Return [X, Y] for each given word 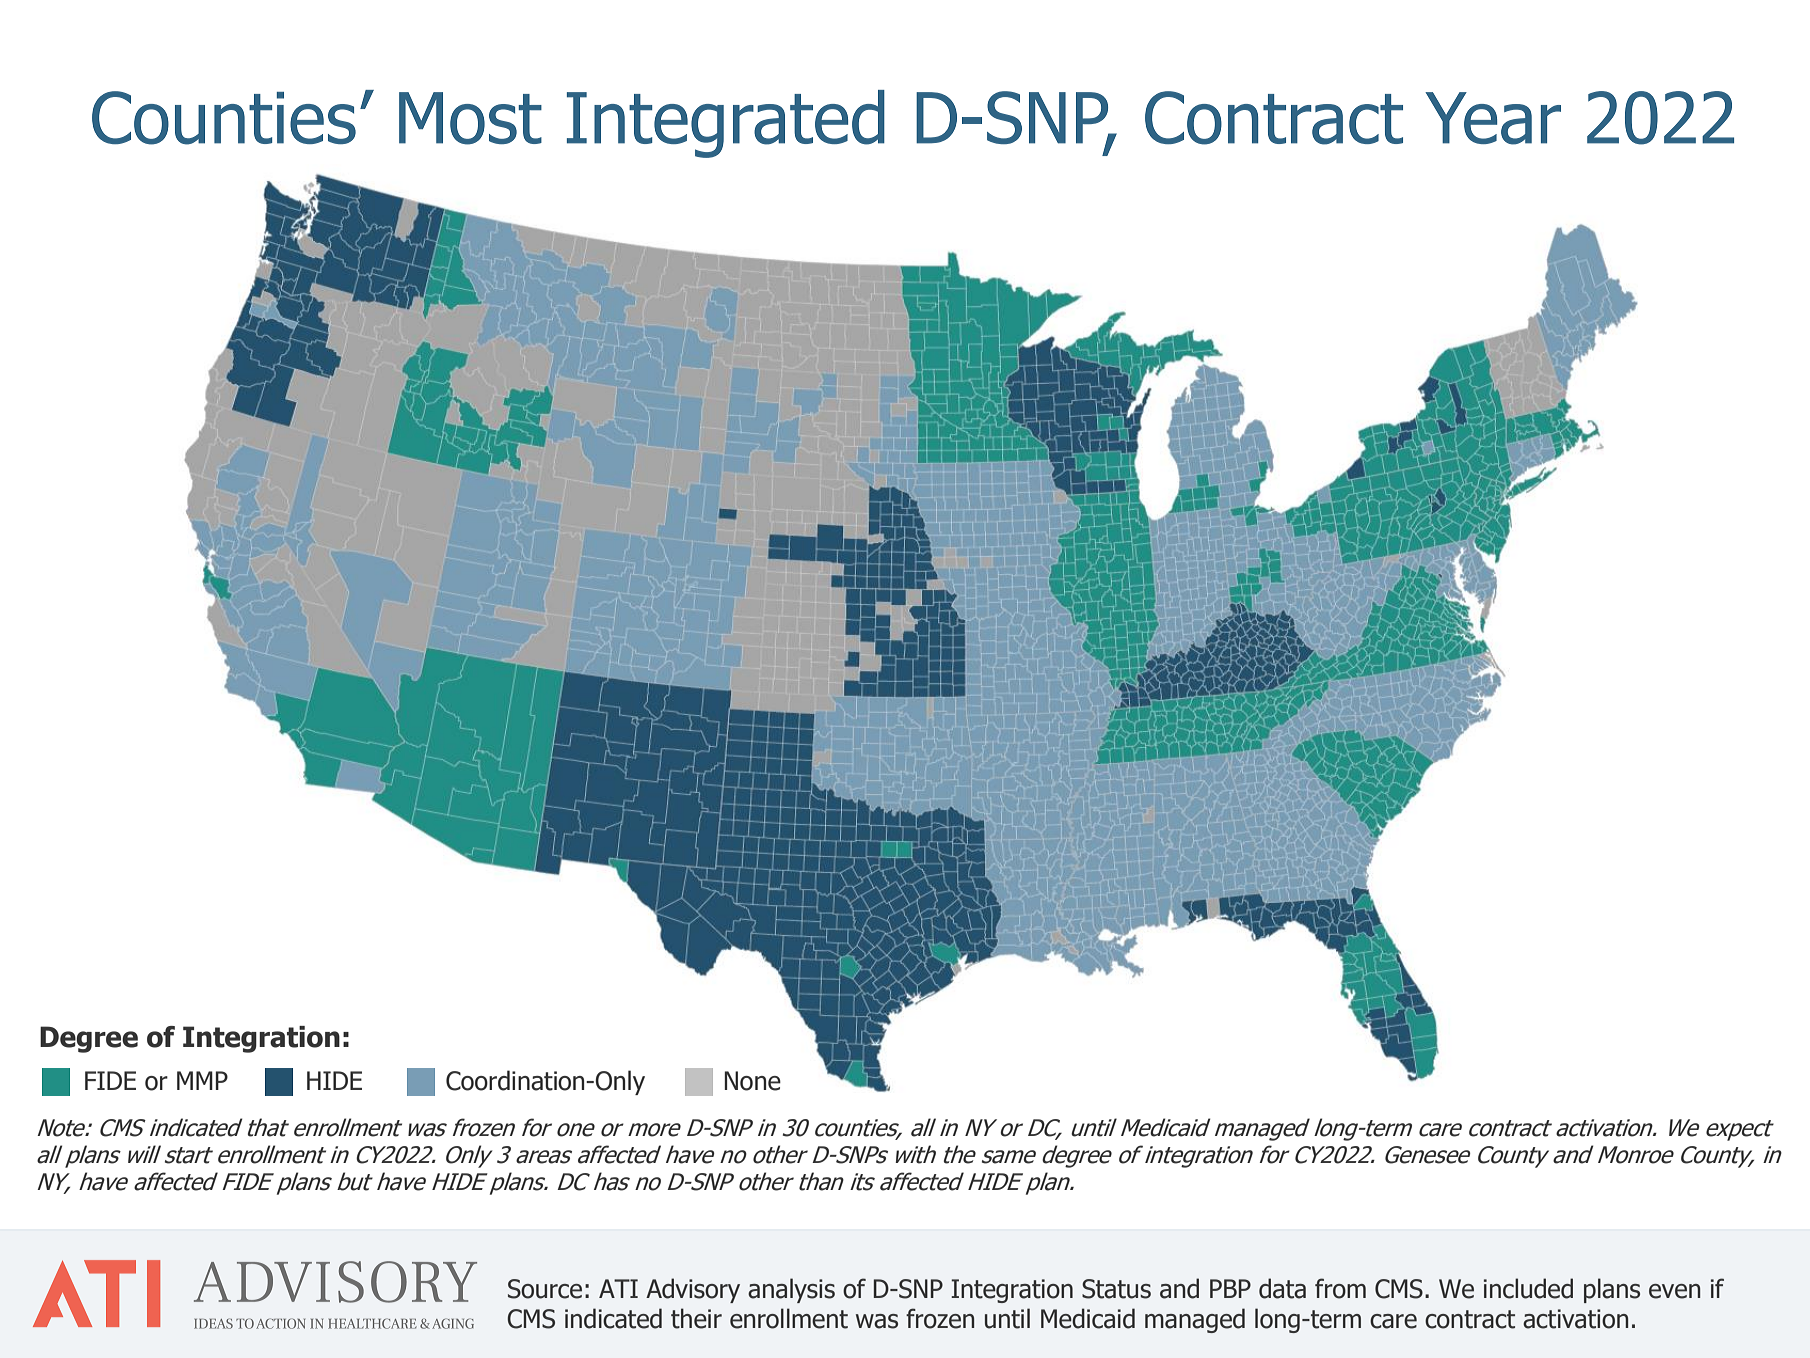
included [1528, 1288]
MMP [202, 1080]
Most [470, 118]
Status [1116, 1289]
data [1282, 1288]
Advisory [693, 1290]
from [1340, 1288]
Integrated [726, 124]
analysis [791, 1290]
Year [1493, 118]
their [696, 1318]
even [1675, 1291]
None [752, 1081]
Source [545, 1289]
